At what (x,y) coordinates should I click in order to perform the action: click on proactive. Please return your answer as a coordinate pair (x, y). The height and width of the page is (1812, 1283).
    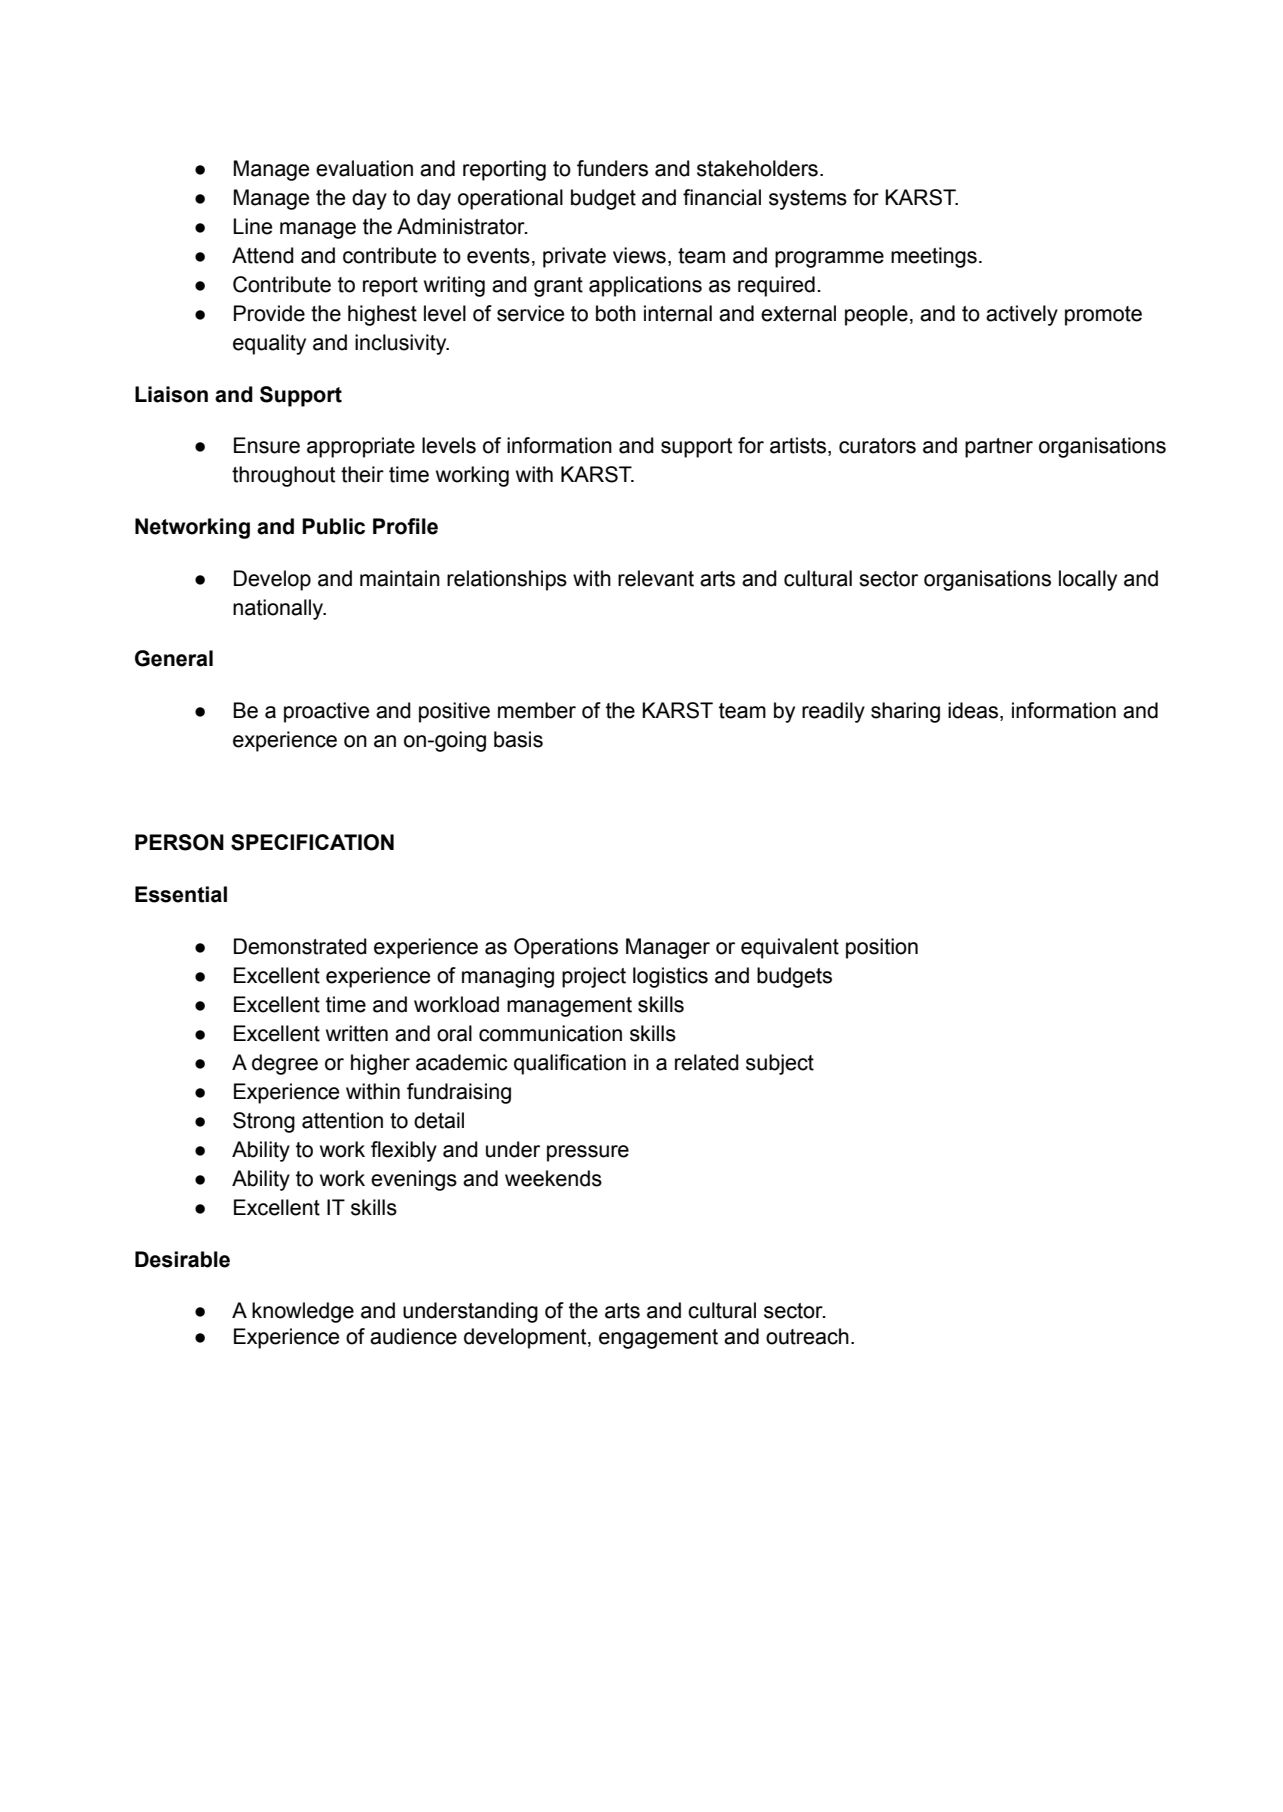
    Looking at the image, I should click on (326, 712).
